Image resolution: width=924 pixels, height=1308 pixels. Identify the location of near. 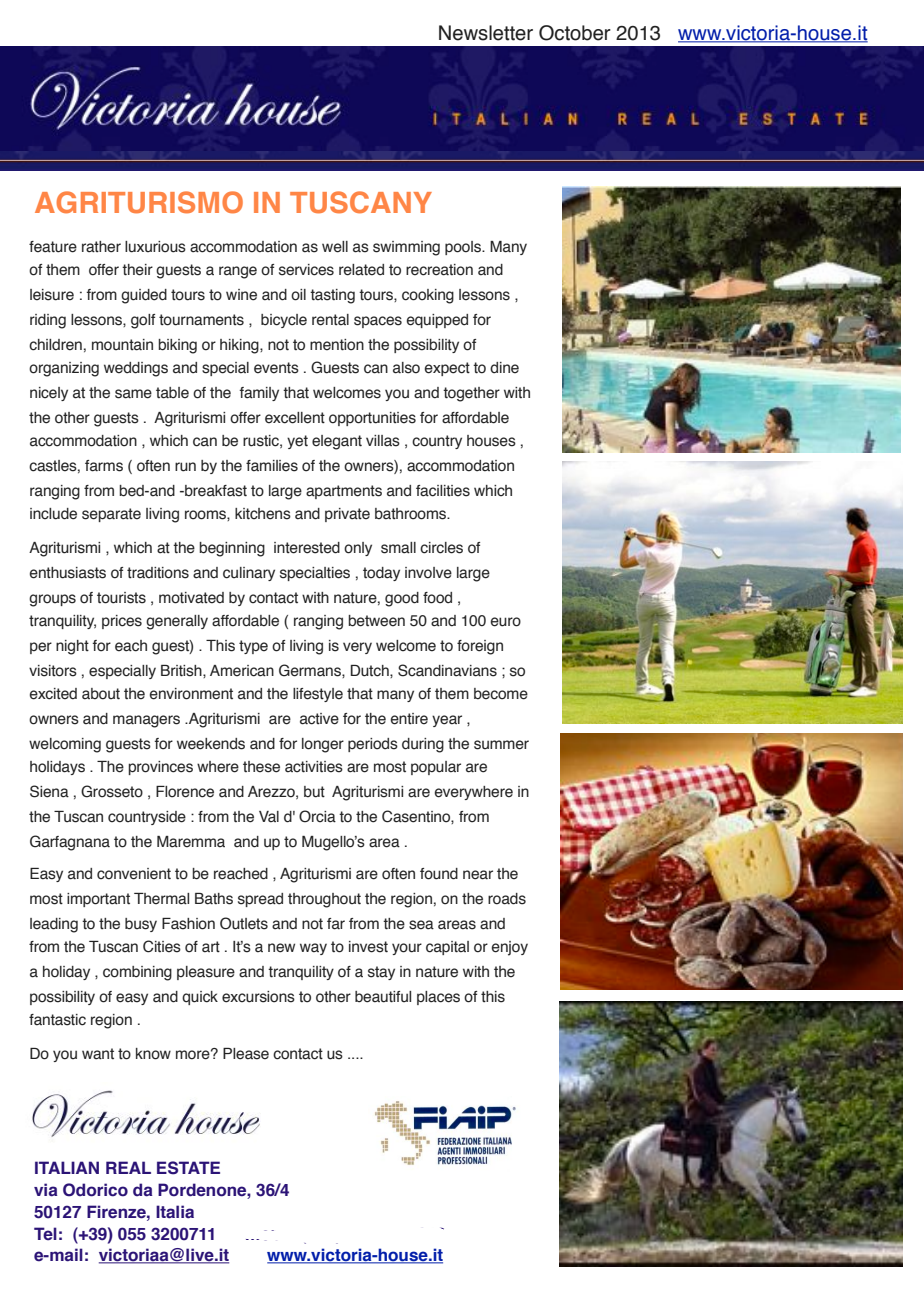
(478, 875).
